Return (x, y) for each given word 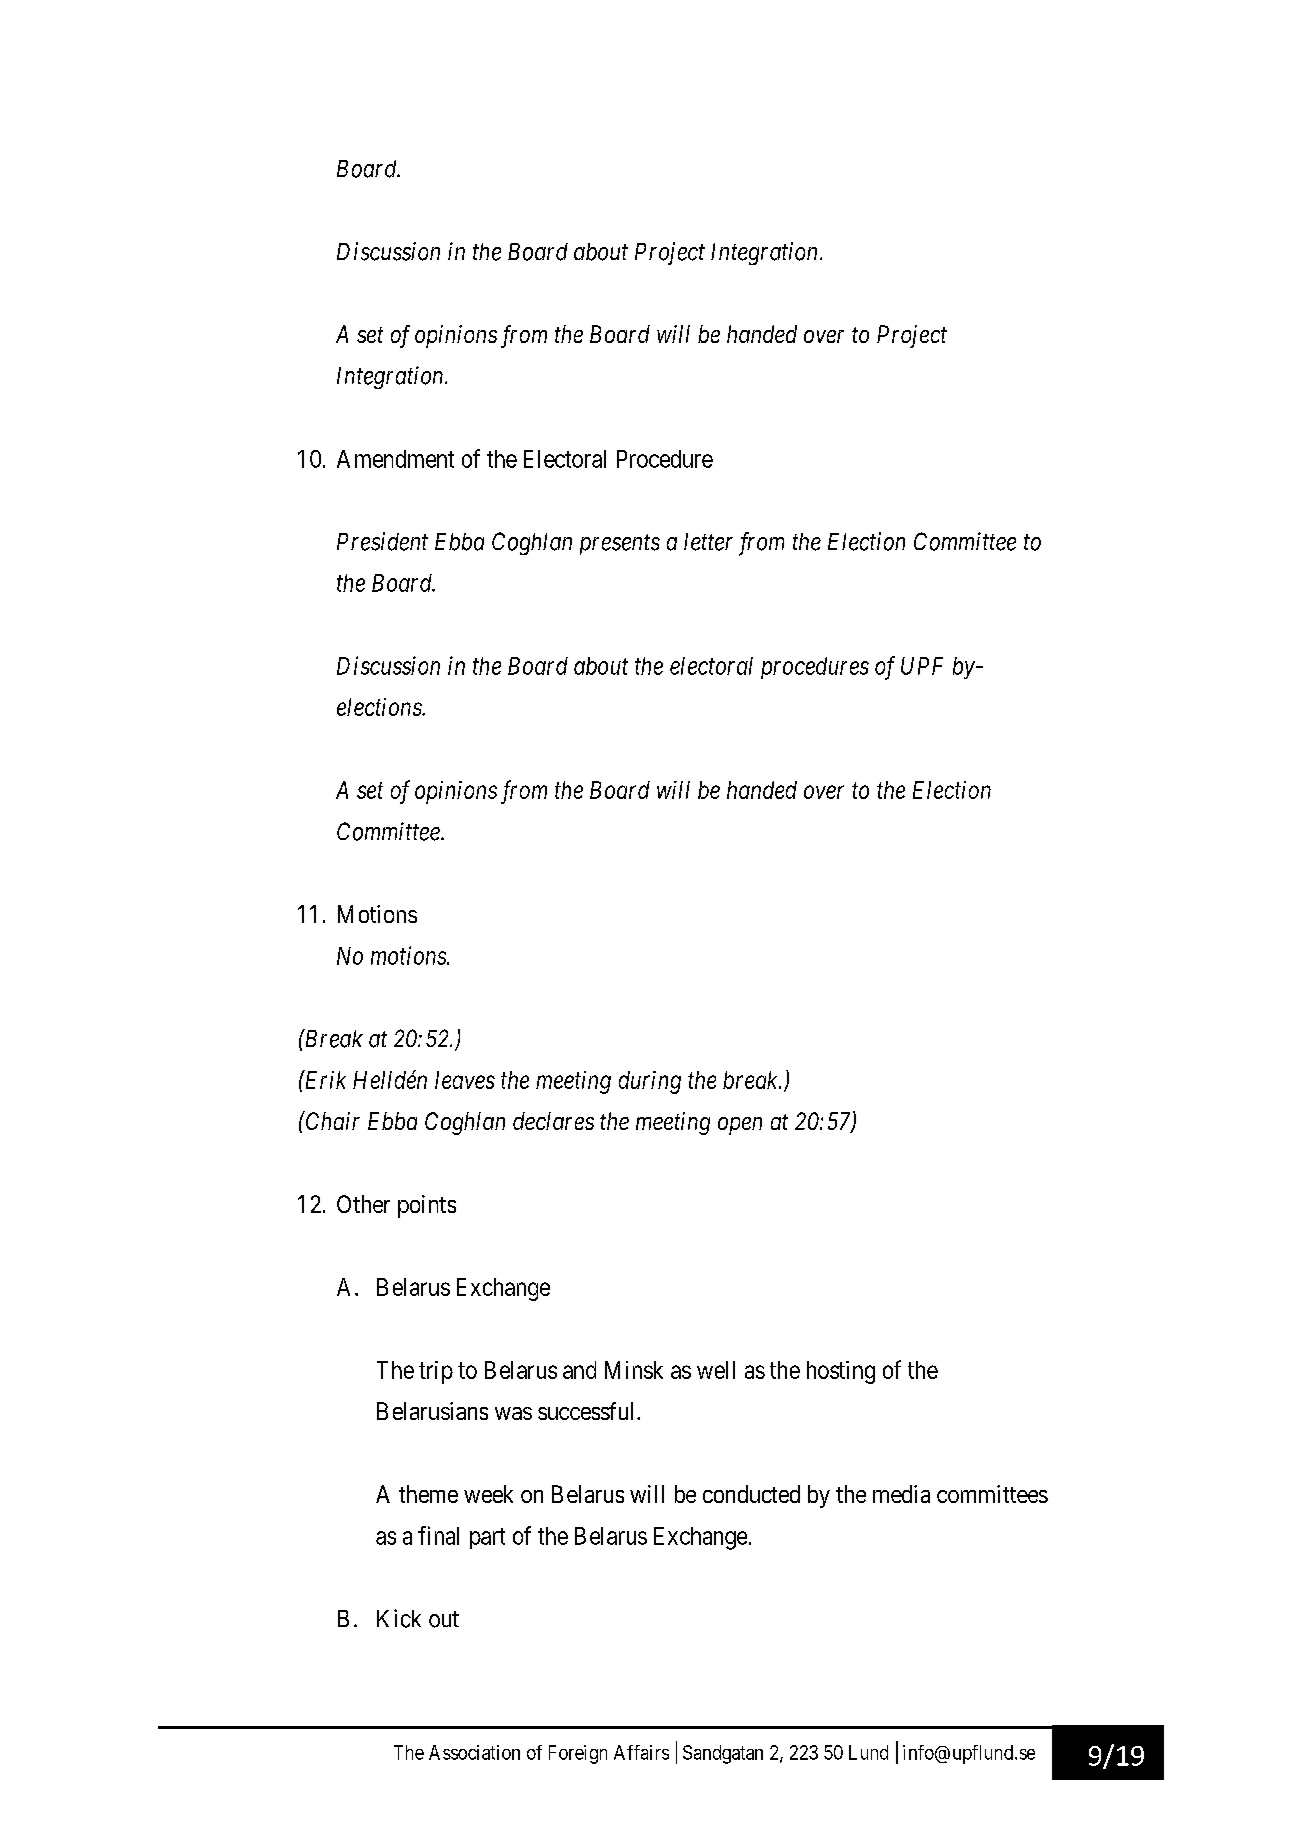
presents (620, 545)
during (650, 1082)
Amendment (395, 459)
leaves (465, 1080)
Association (474, 1752)
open (740, 1126)
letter (708, 542)
